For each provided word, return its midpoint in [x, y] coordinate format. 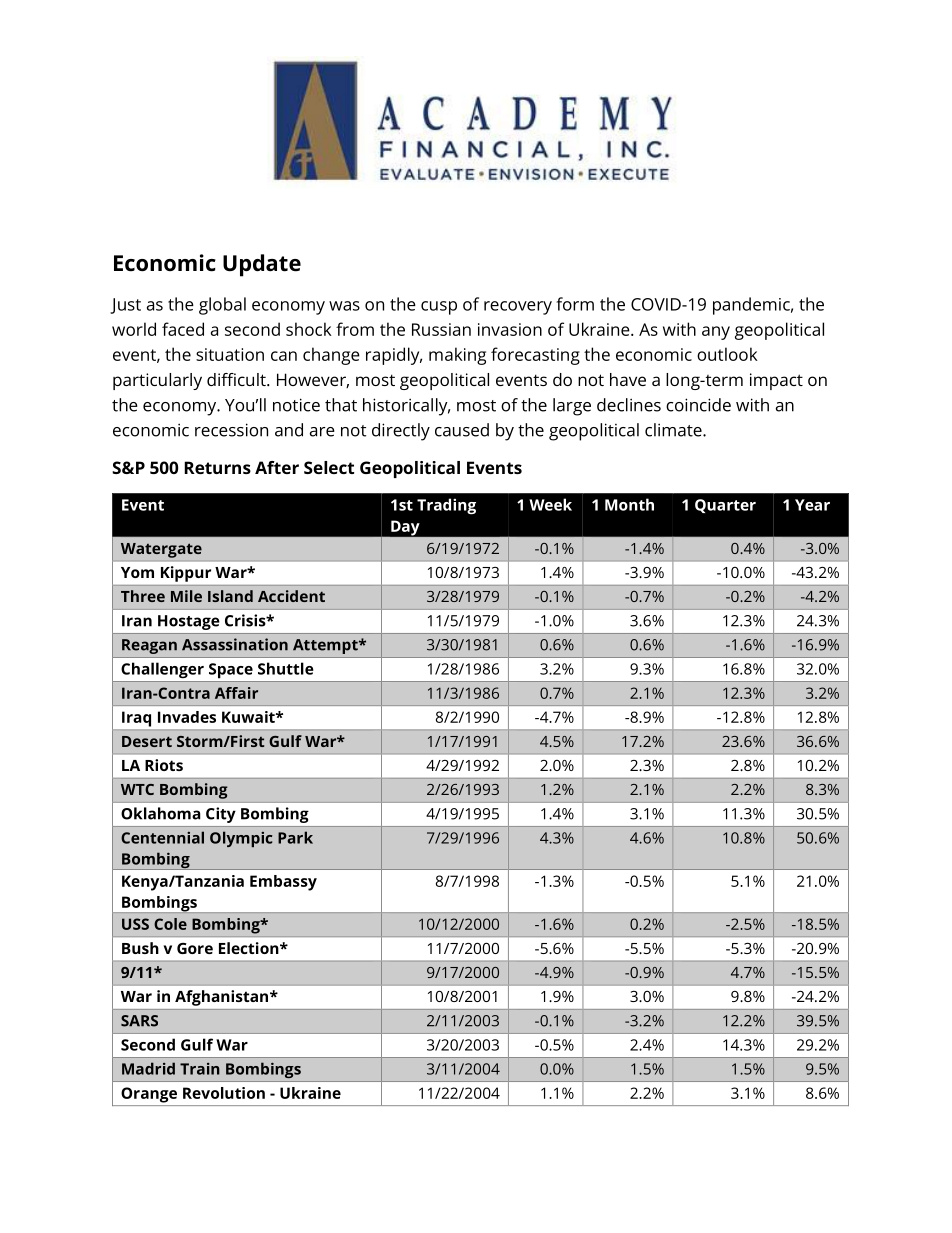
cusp [439, 308]
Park [295, 837]
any [716, 333]
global [222, 306]
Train [200, 1069]
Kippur [186, 574]
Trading [446, 506]
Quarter [725, 506]
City [221, 815]
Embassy [283, 883]
